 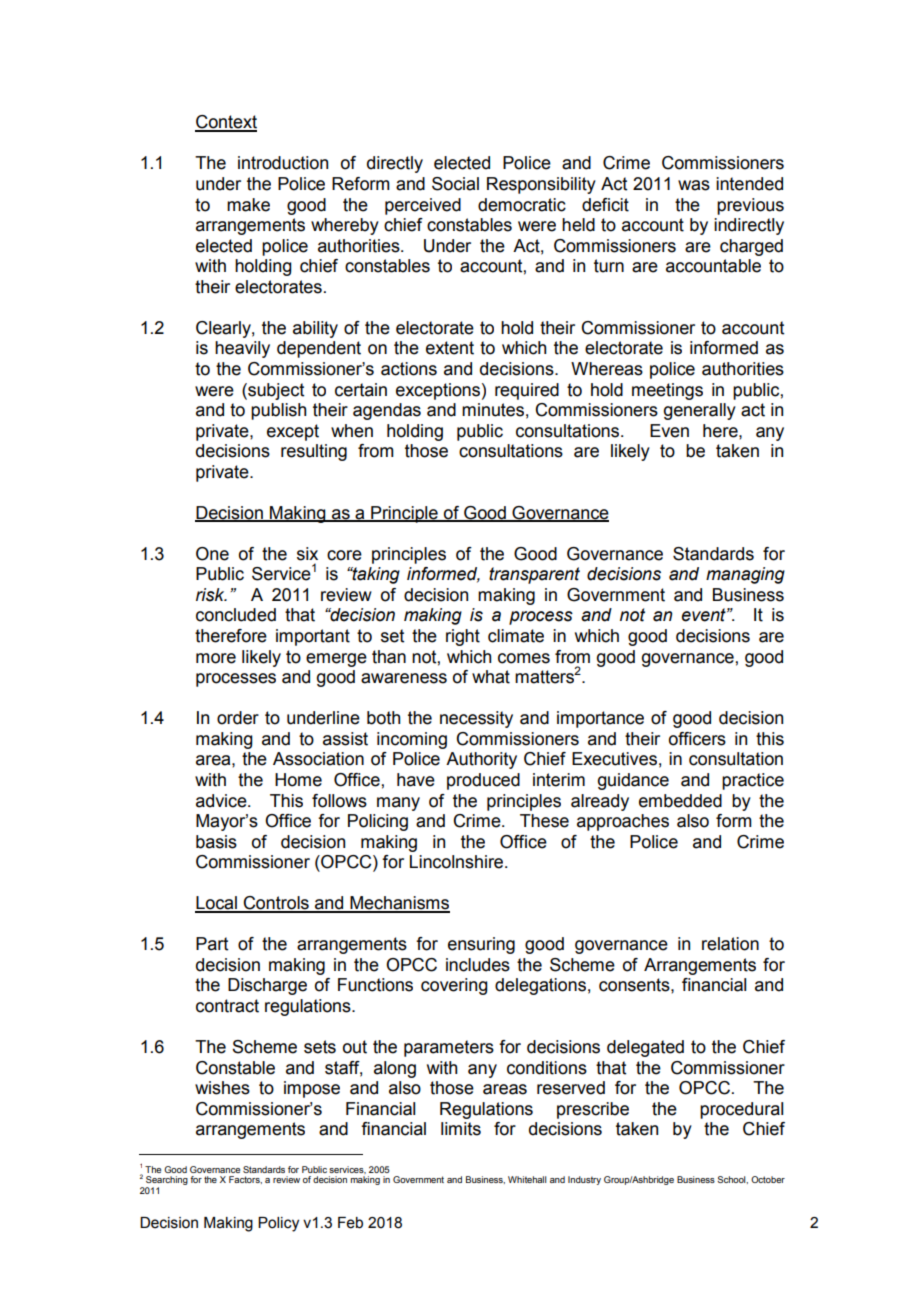 I want to click on managing, so click(x=745, y=575).
